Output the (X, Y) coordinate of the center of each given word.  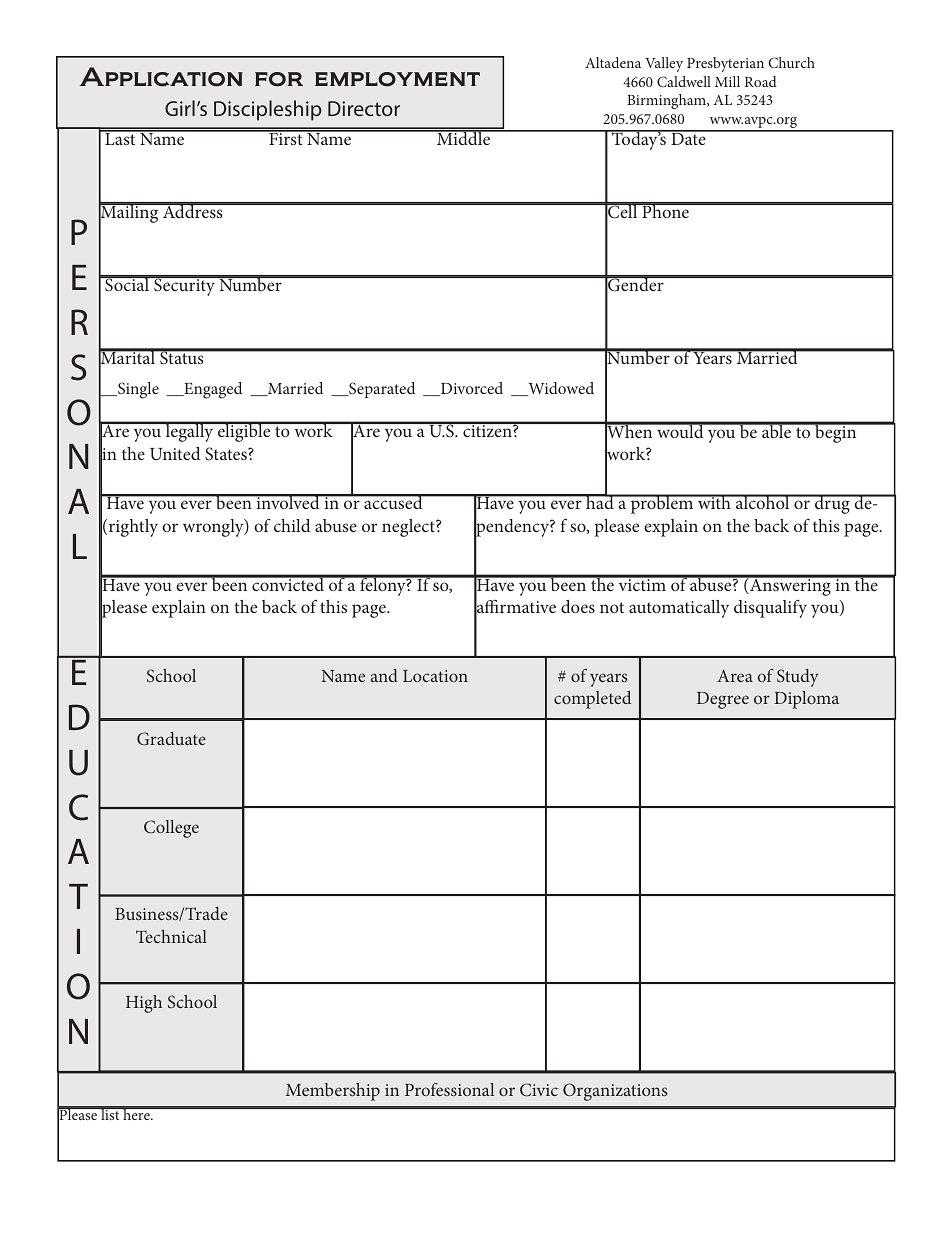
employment (397, 79)
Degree (723, 700)
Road (761, 81)
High (144, 1004)
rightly (133, 528)
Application (161, 77)
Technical (171, 936)
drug (832, 504)
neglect (409, 528)
